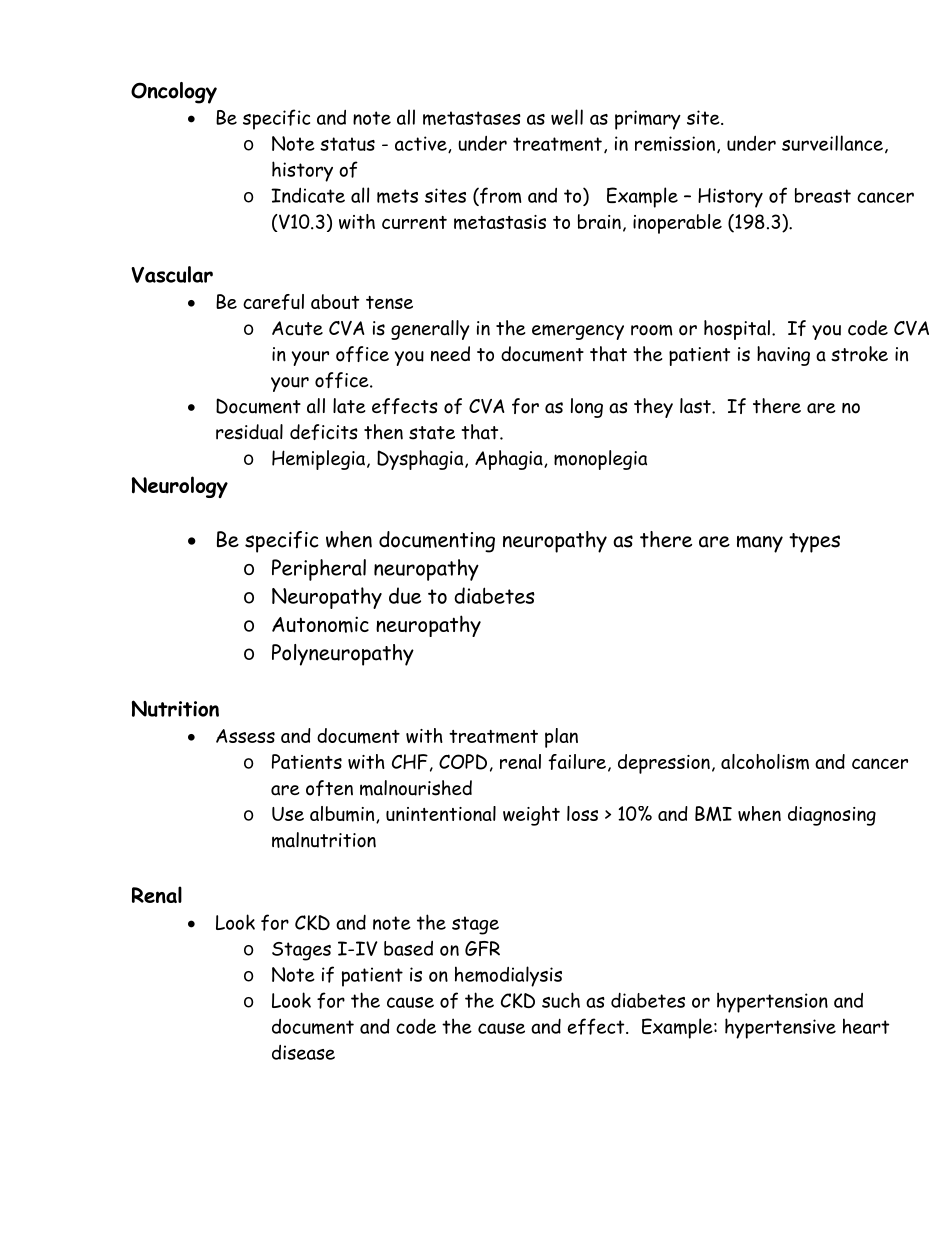  I want to click on many, so click(760, 544).
